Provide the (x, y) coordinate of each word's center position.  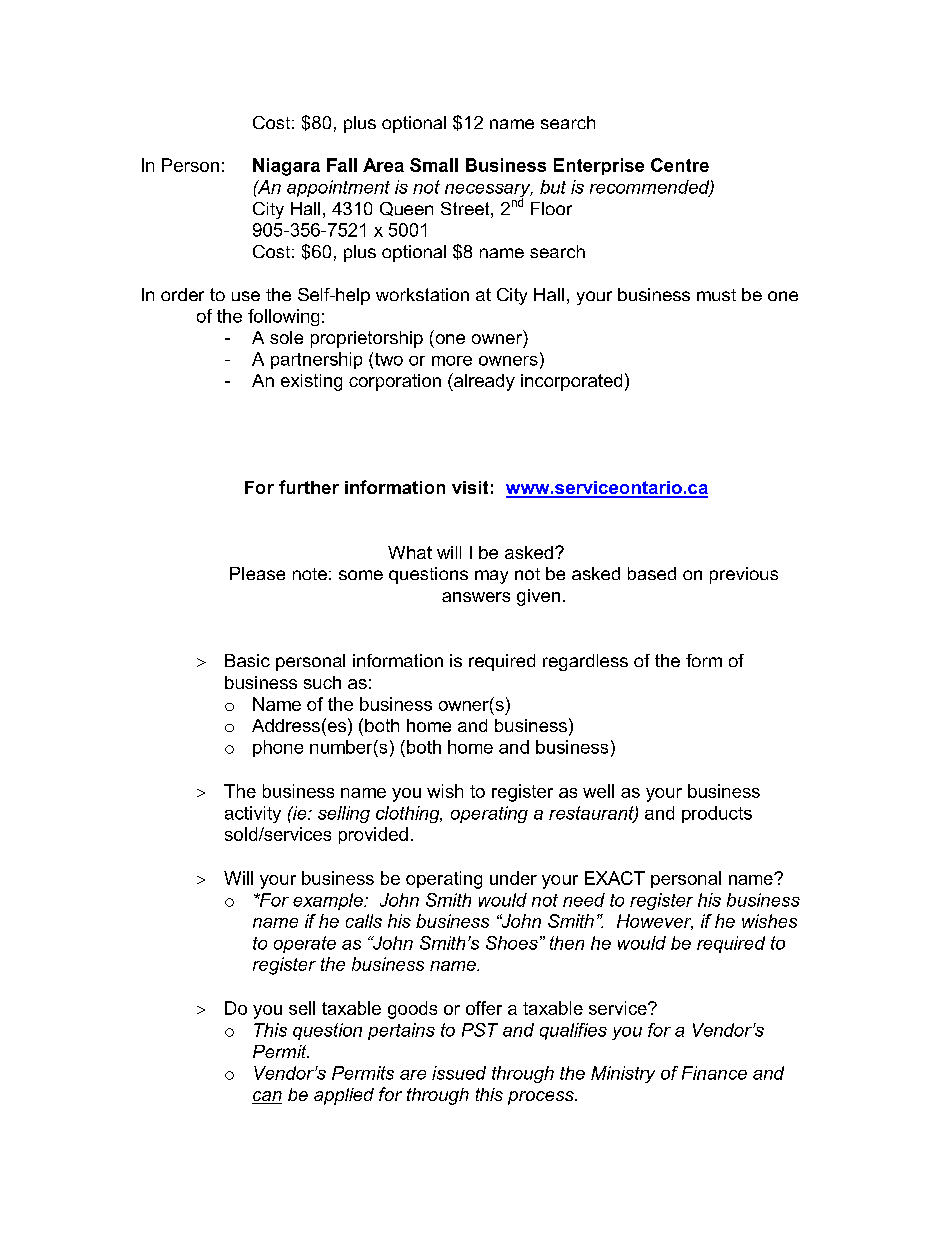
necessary (489, 192)
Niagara (286, 167)
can (267, 1097)
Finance (714, 1073)
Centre (680, 165)
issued (459, 1073)
